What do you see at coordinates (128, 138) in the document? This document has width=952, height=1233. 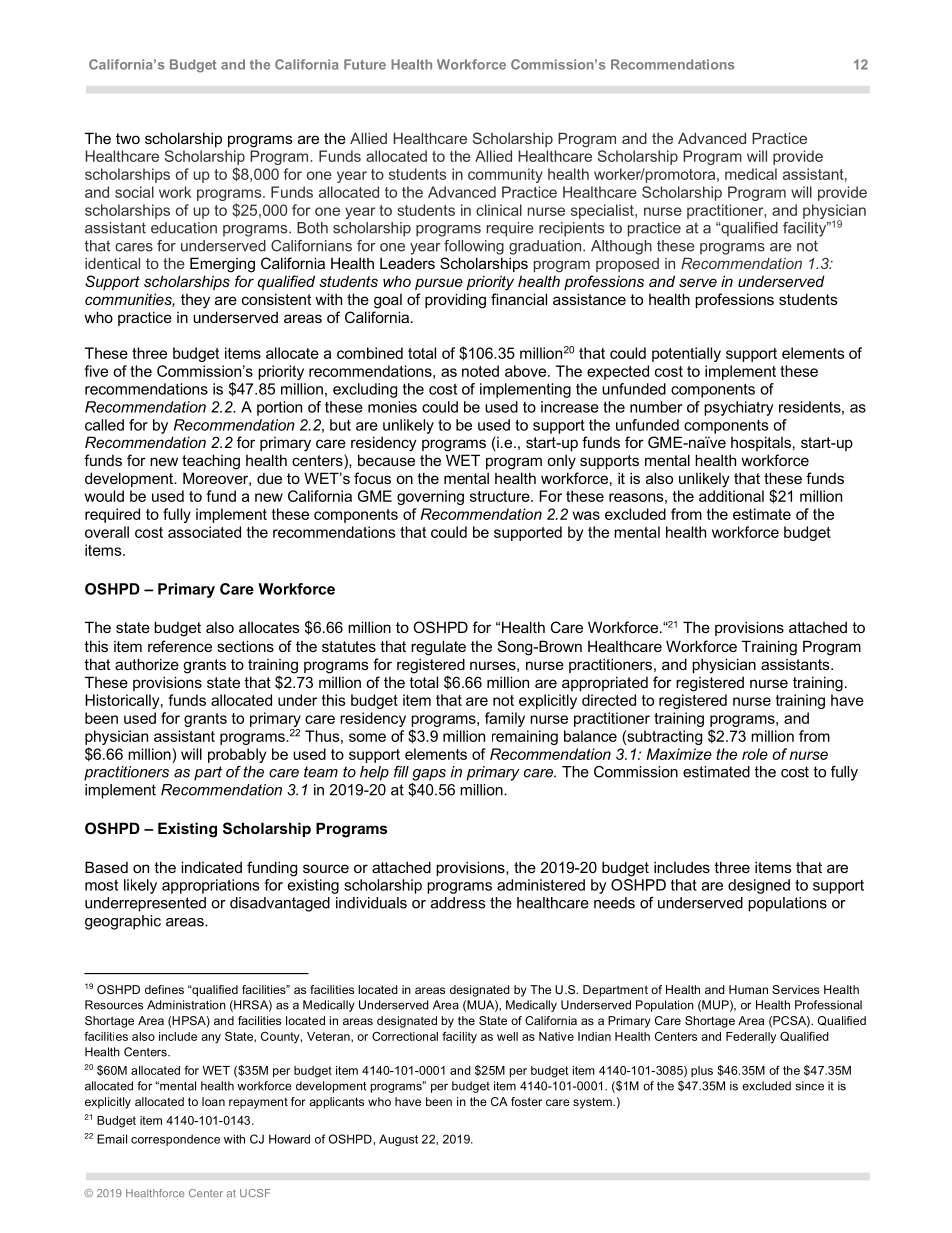 I see `two` at bounding box center [128, 138].
